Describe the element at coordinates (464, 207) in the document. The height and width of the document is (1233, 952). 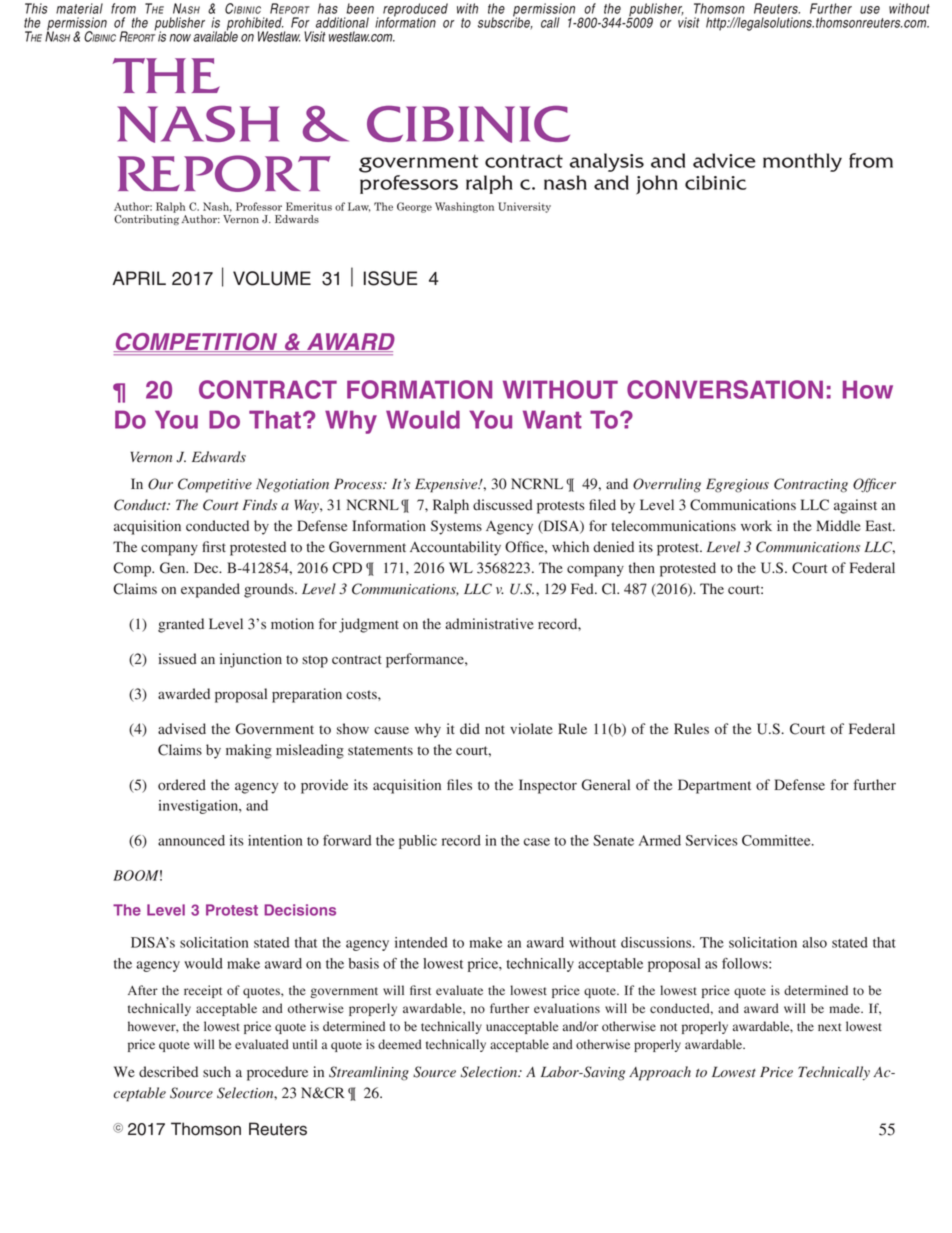
I see `Washington` at that location.
